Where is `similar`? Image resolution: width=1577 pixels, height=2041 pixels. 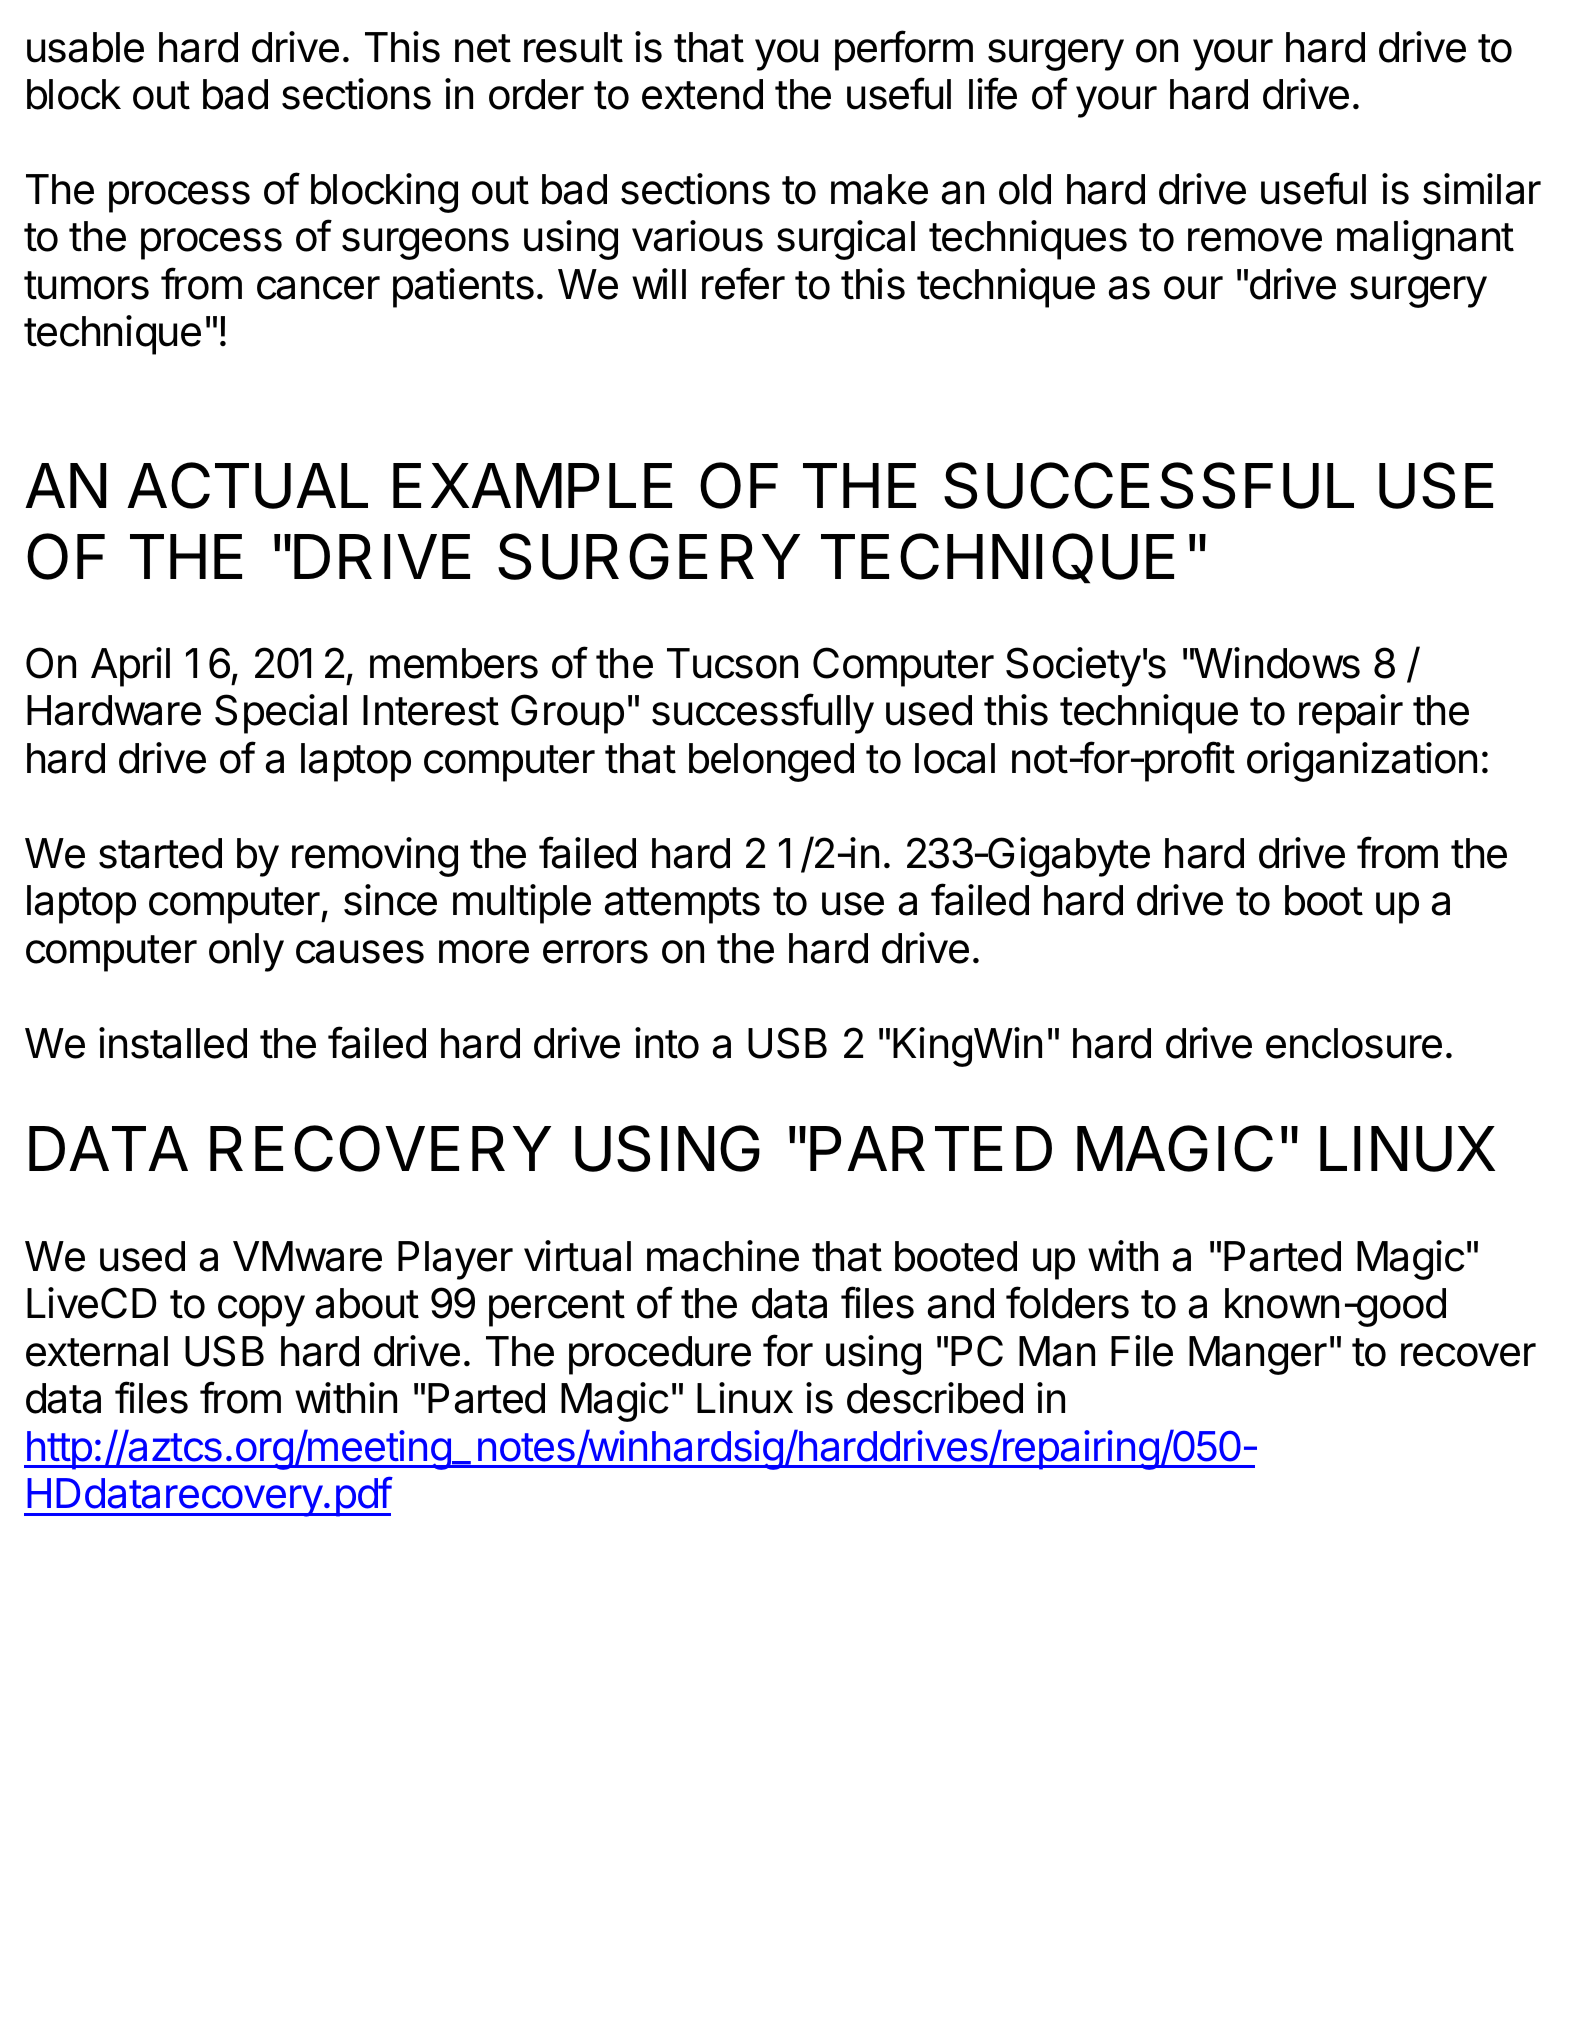
similar is located at coordinates (1482, 189).
